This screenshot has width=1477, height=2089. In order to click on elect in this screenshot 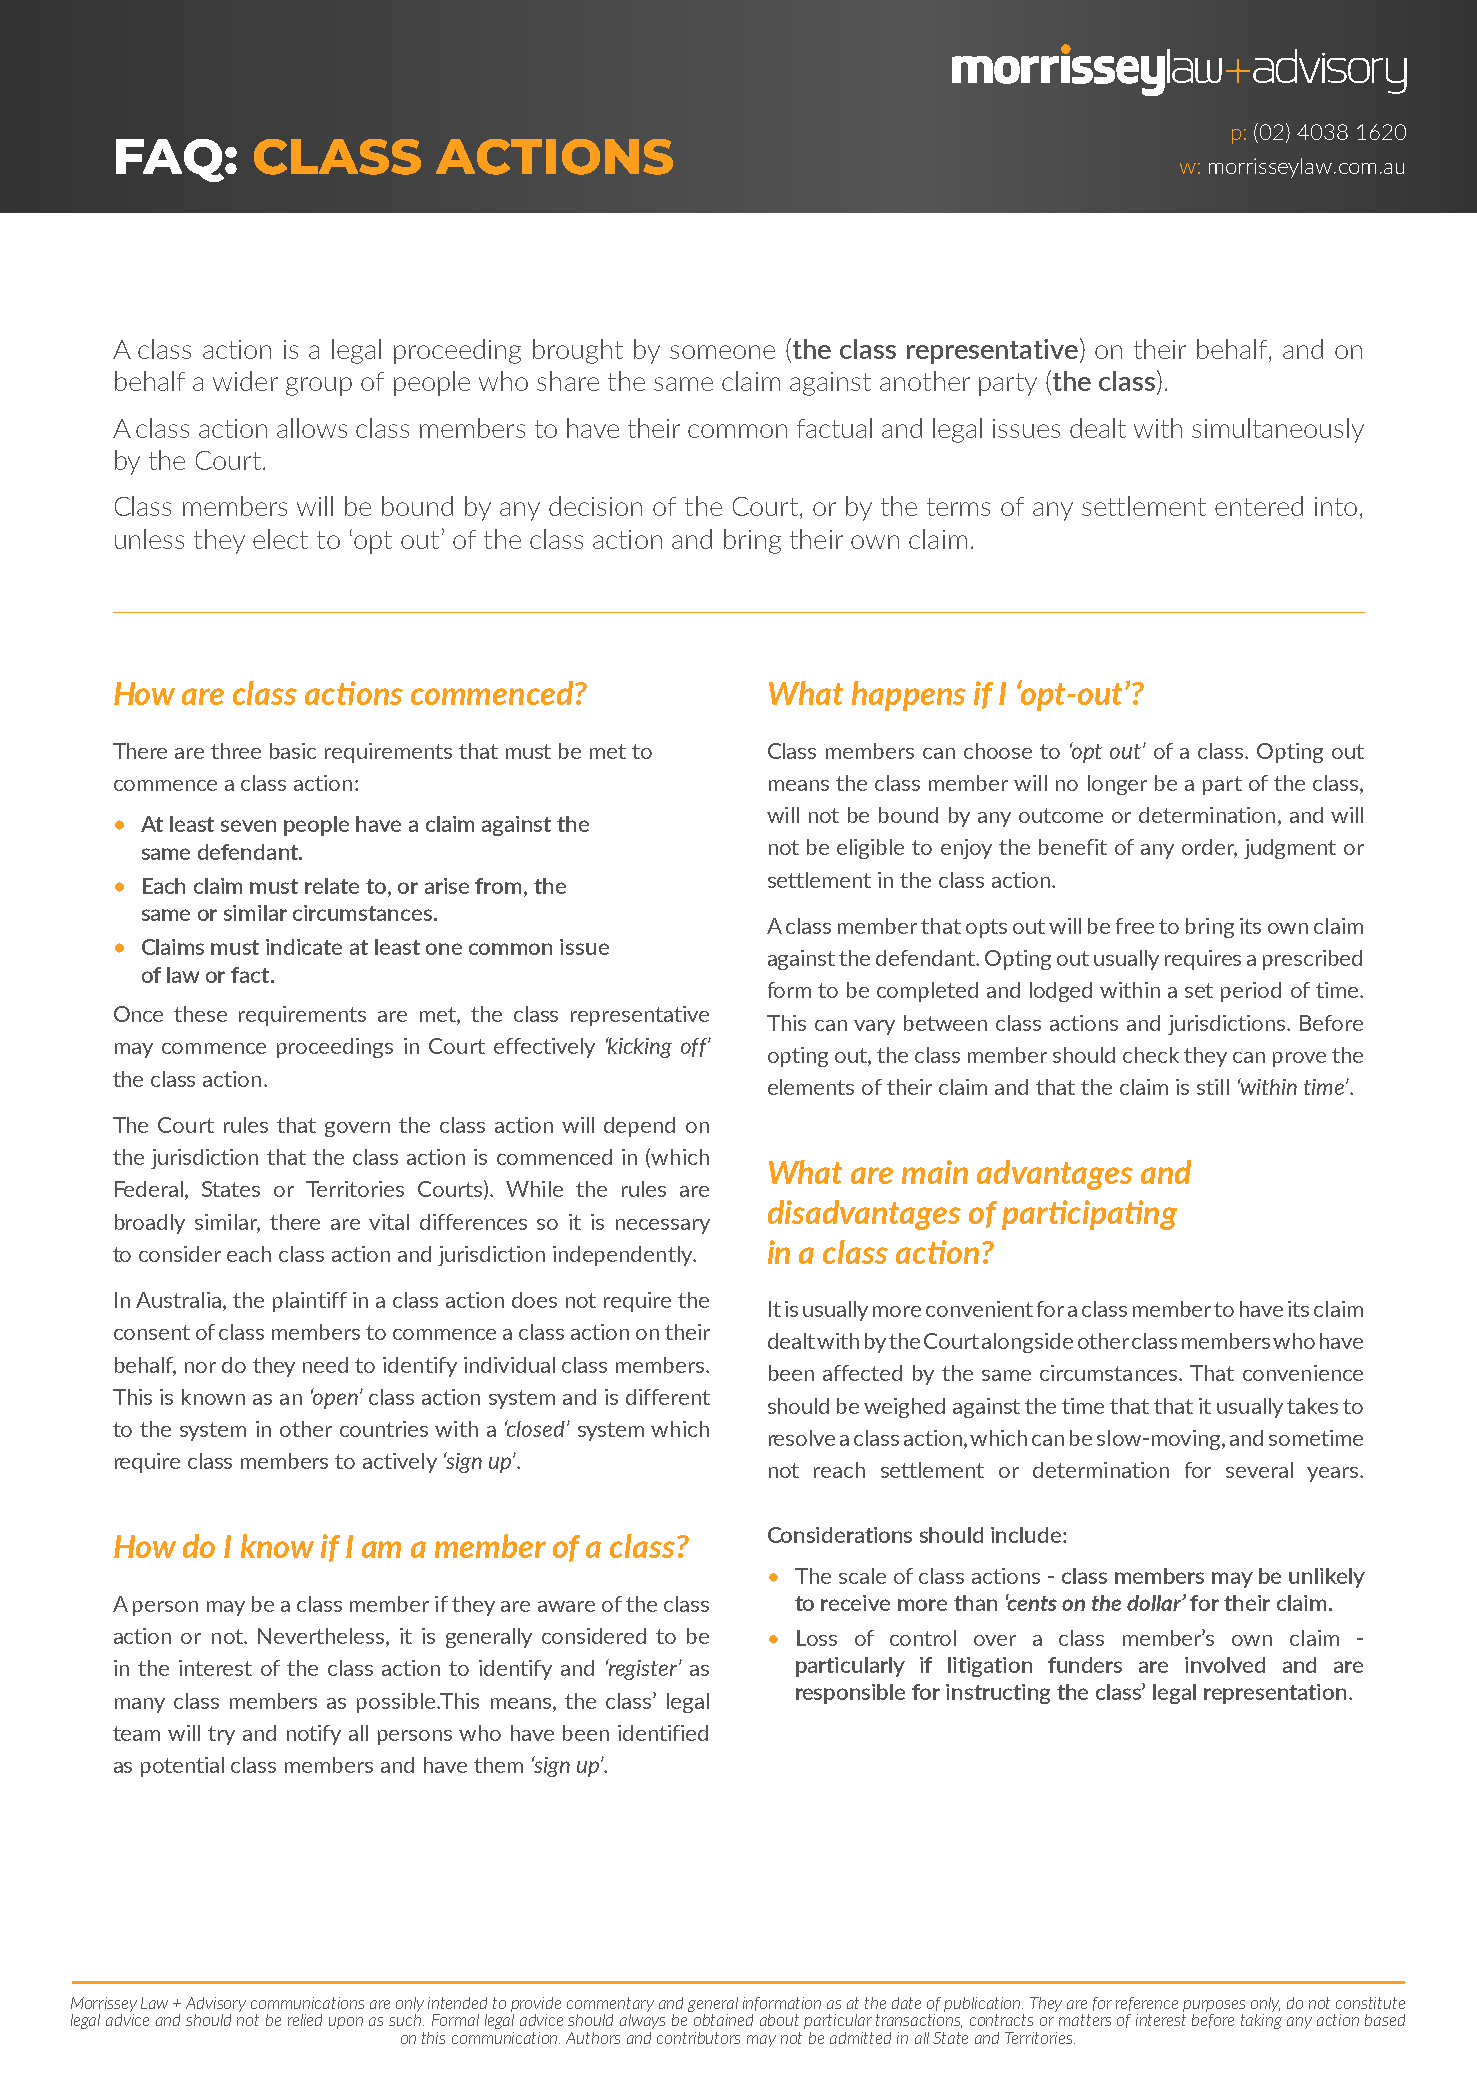, I will do `click(280, 539)`.
